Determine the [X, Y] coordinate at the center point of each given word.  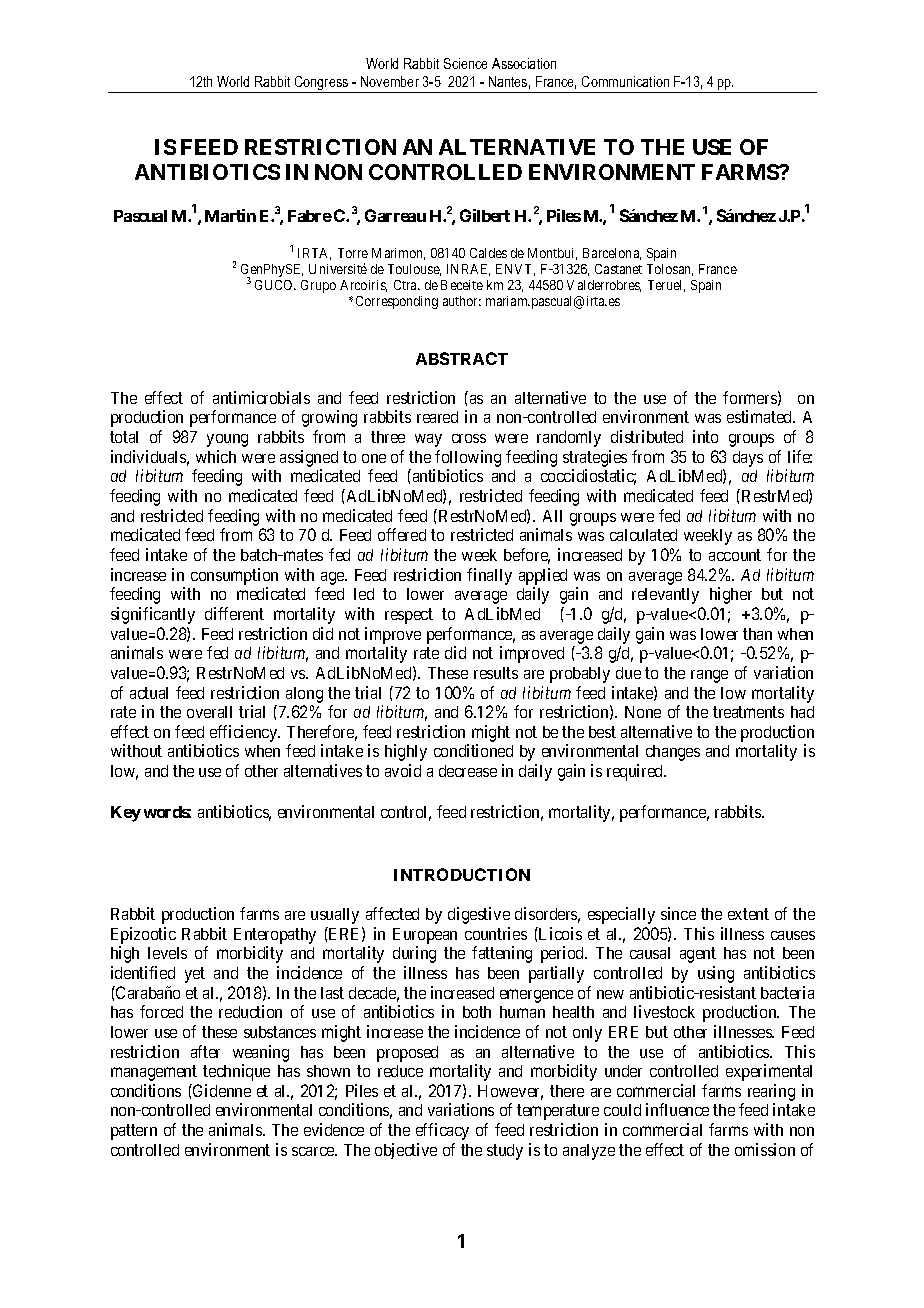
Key [126, 814]
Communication [625, 81]
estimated [761, 416]
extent [748, 914]
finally [489, 576]
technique [236, 1072]
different [234, 613]
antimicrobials [261, 397]
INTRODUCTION [462, 874]
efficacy [442, 1131]
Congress [322, 84]
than [757, 634]
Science [465, 63]
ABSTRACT [462, 358]
